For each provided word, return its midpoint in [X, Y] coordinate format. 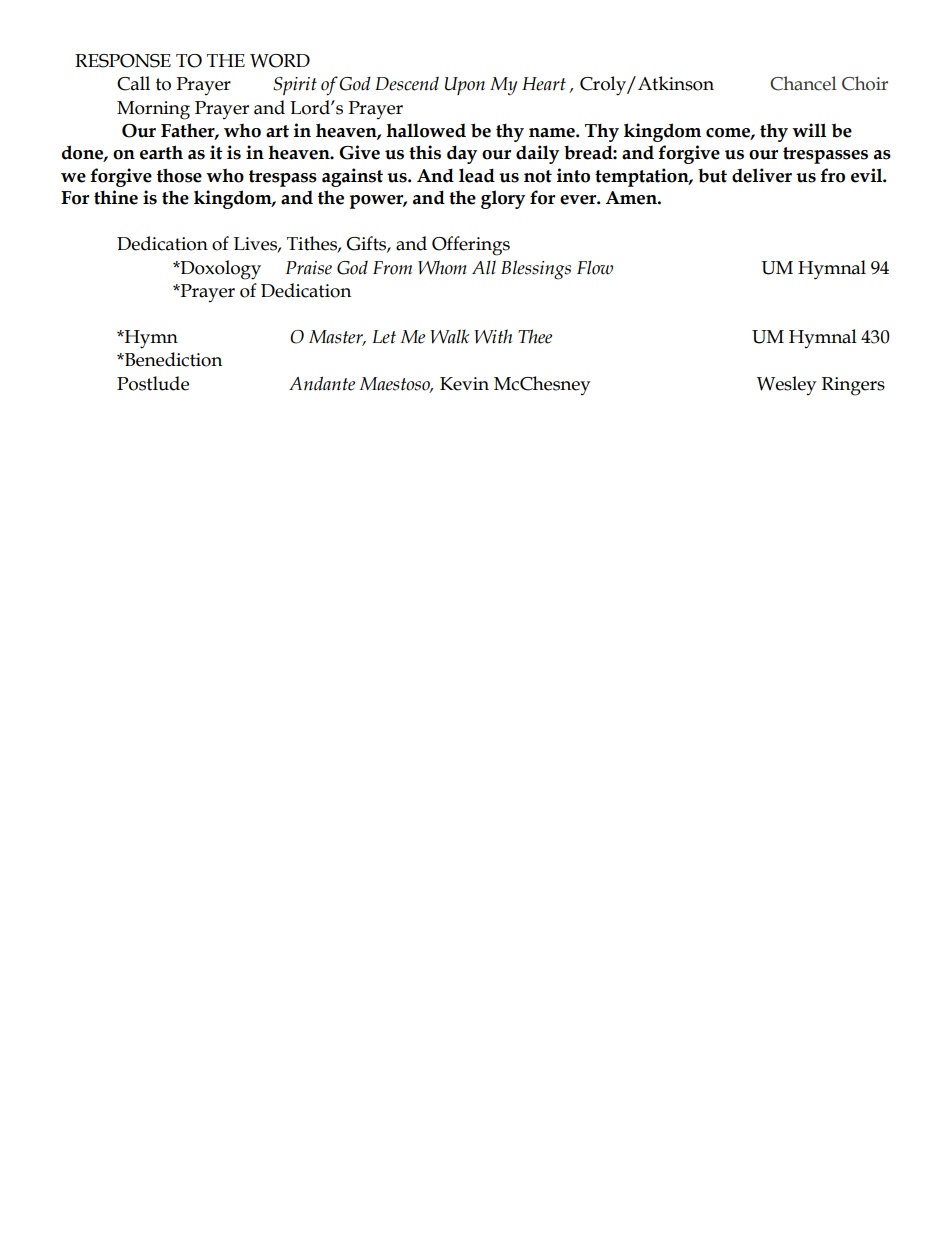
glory [503, 199]
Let [384, 337]
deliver [762, 175]
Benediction [172, 359]
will [809, 130]
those [179, 175]
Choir [865, 83]
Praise [308, 268]
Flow [595, 267]
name [553, 133]
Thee [535, 336]
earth [161, 152]
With [493, 336]
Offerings [471, 246]
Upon [465, 86]
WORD [280, 61]
